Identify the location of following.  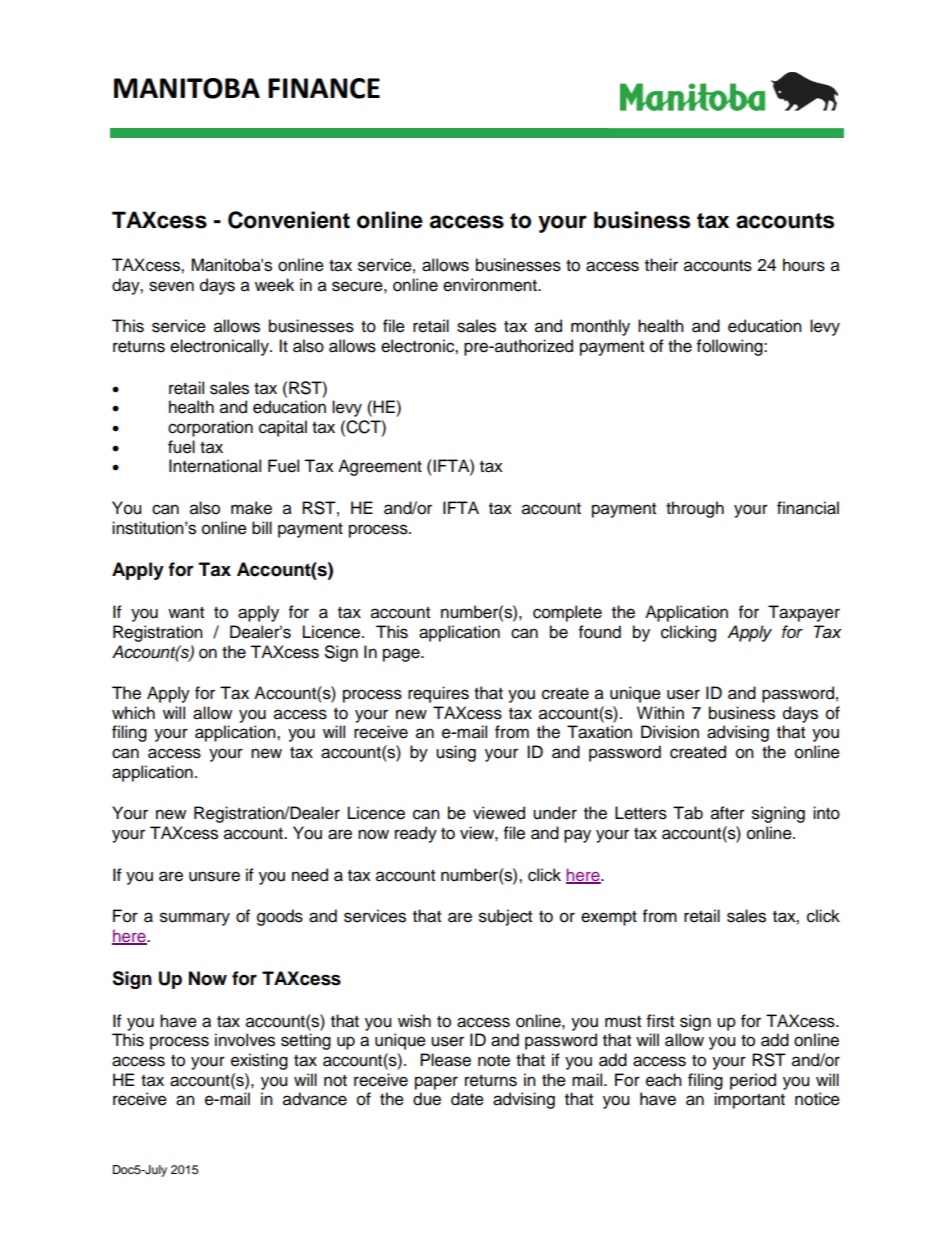
(731, 347).
